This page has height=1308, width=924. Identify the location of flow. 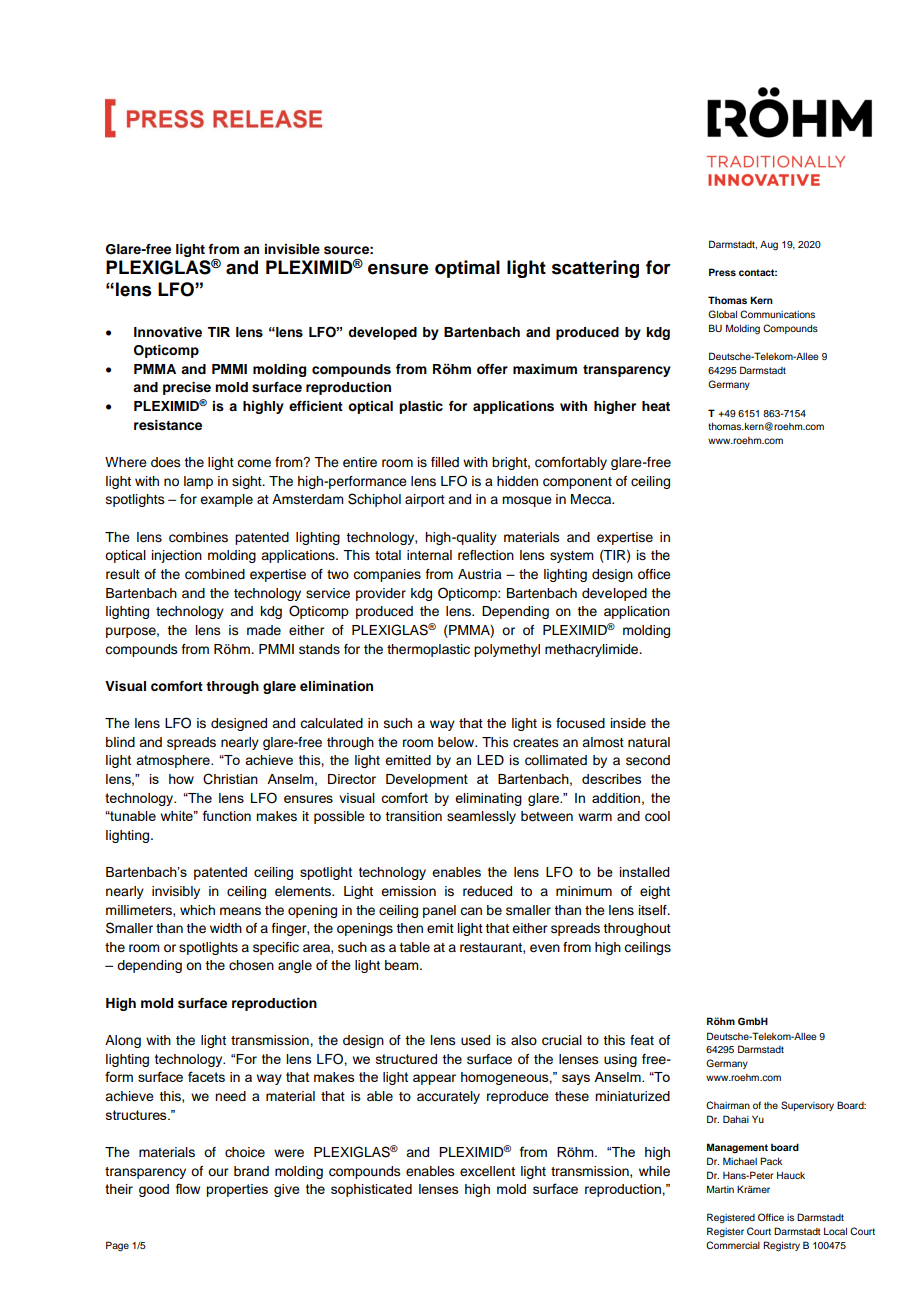
(188, 1188).
